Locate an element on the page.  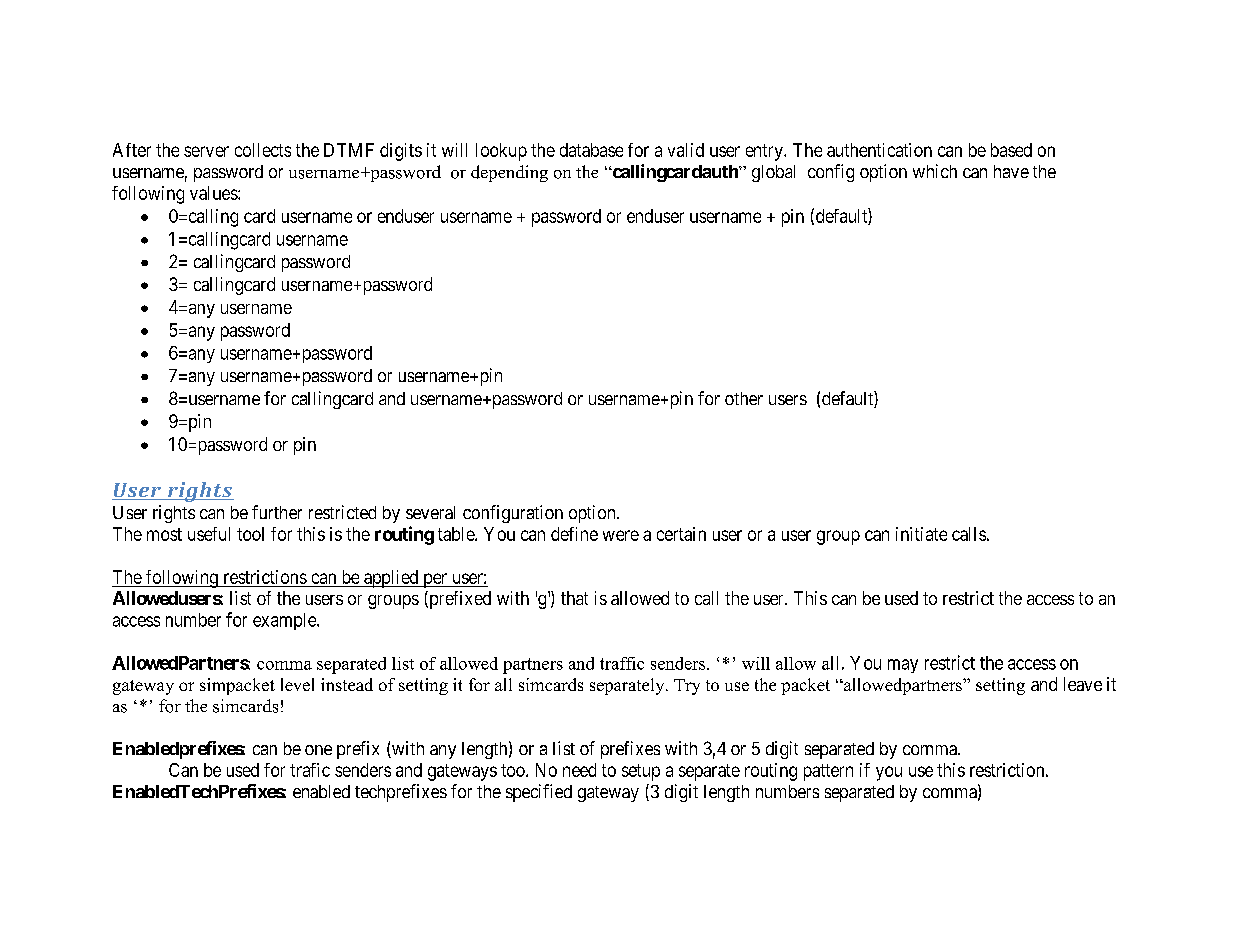
collects is located at coordinates (263, 150).
